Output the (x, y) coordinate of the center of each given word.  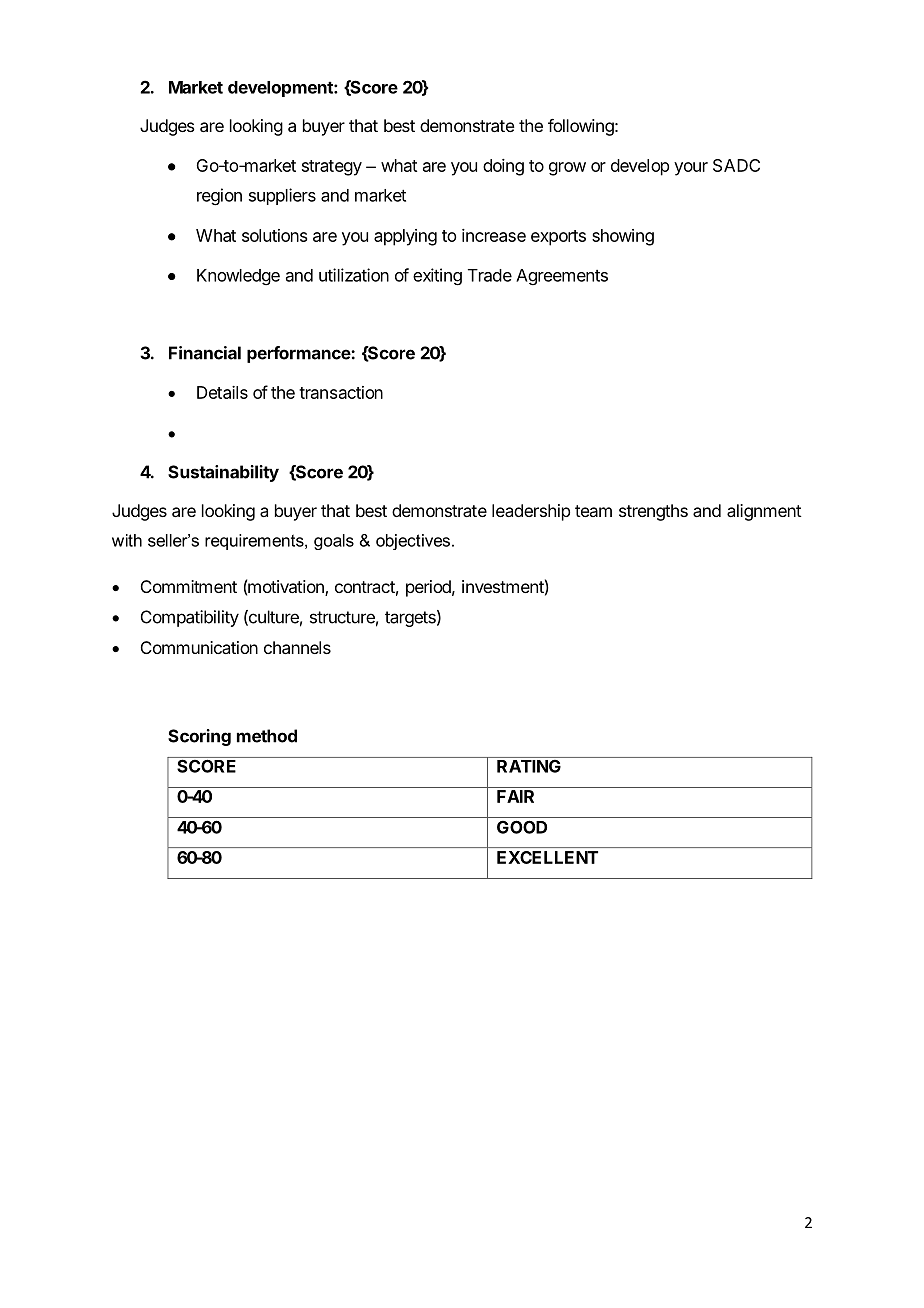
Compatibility (190, 618)
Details (222, 392)
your (691, 169)
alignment (764, 512)
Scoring (199, 737)
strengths (653, 512)
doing (503, 167)
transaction (341, 392)
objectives (414, 542)
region (219, 197)
